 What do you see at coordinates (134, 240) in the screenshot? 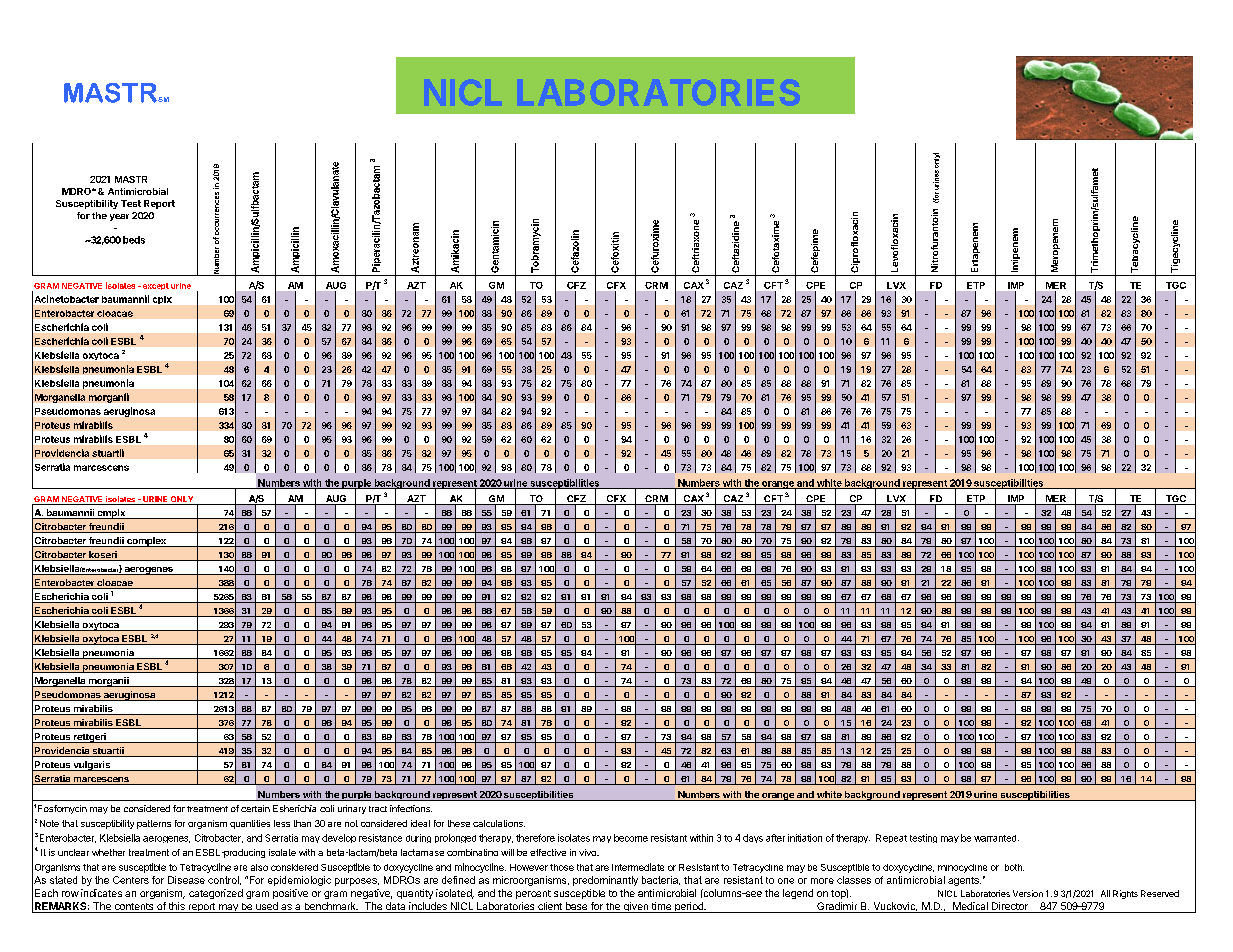
I see `beds` at bounding box center [134, 240].
